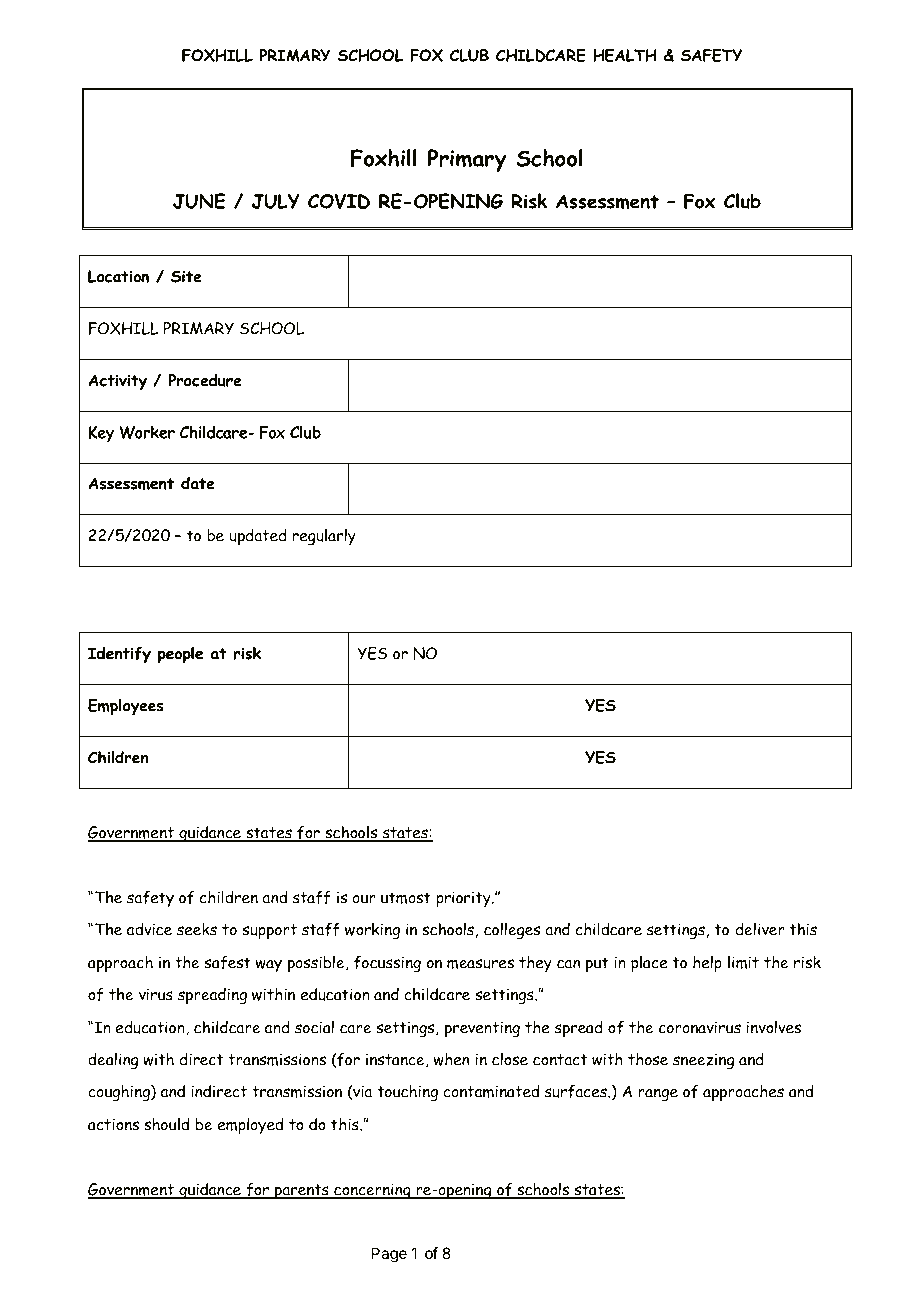 This document has width=924, height=1307. Describe the element at coordinates (147, 432) in the document. I see `Worker` at that location.
